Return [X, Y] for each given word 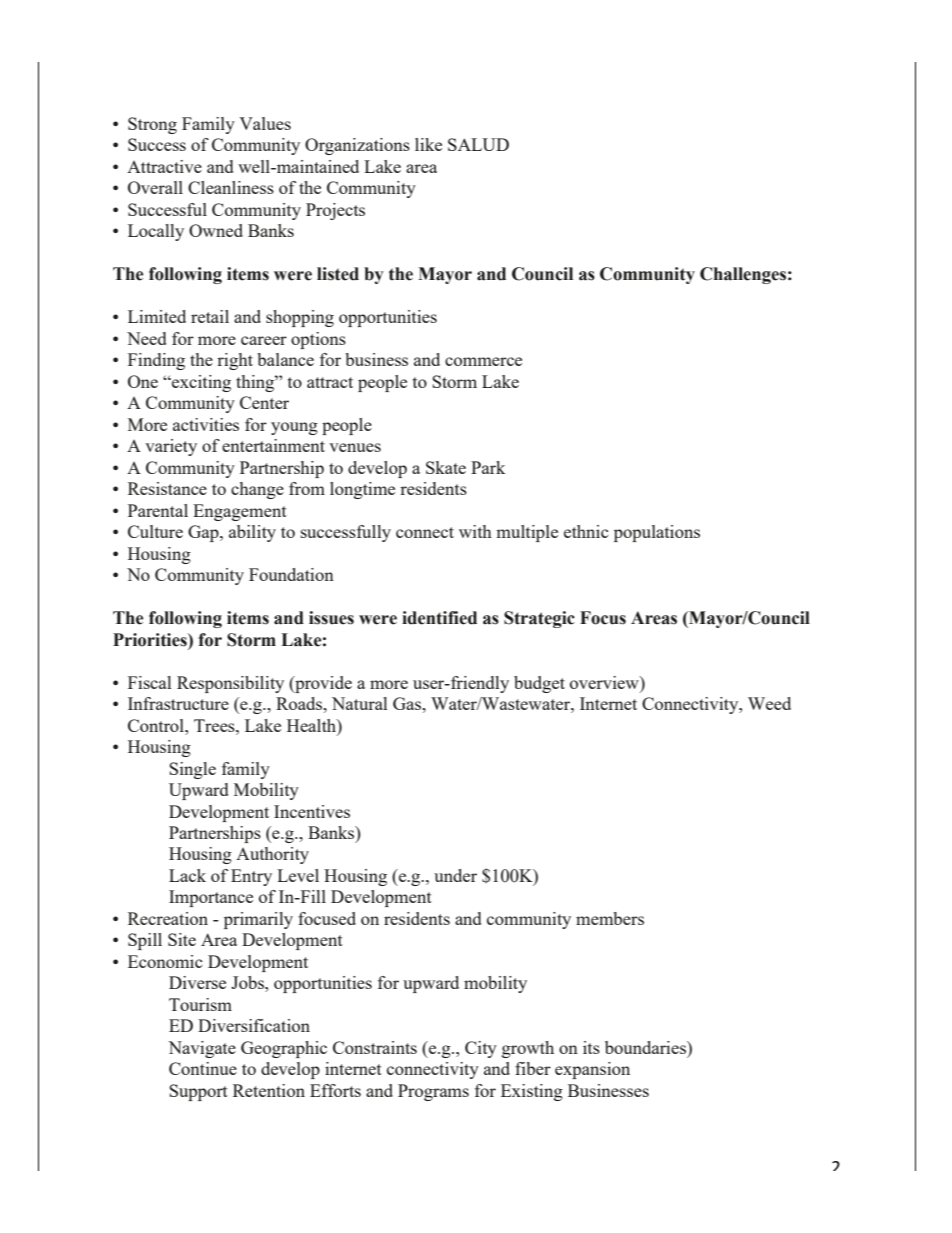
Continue [203, 1068]
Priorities [151, 640]
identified [439, 618]
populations [657, 533]
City [481, 1049]
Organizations [357, 146]
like [428, 144]
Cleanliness [231, 187]
